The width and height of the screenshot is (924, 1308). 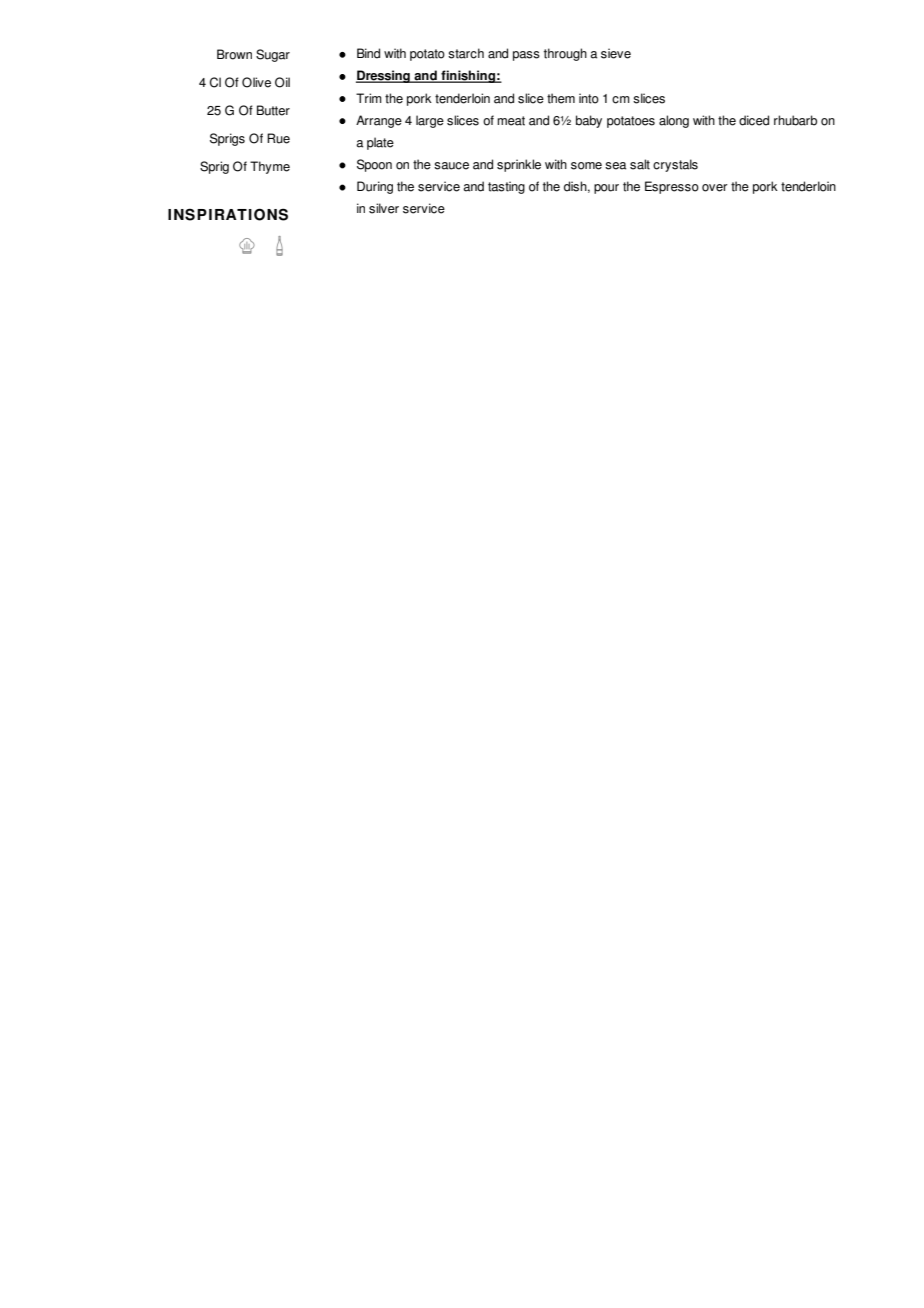 I want to click on silver, so click(x=384, y=208).
